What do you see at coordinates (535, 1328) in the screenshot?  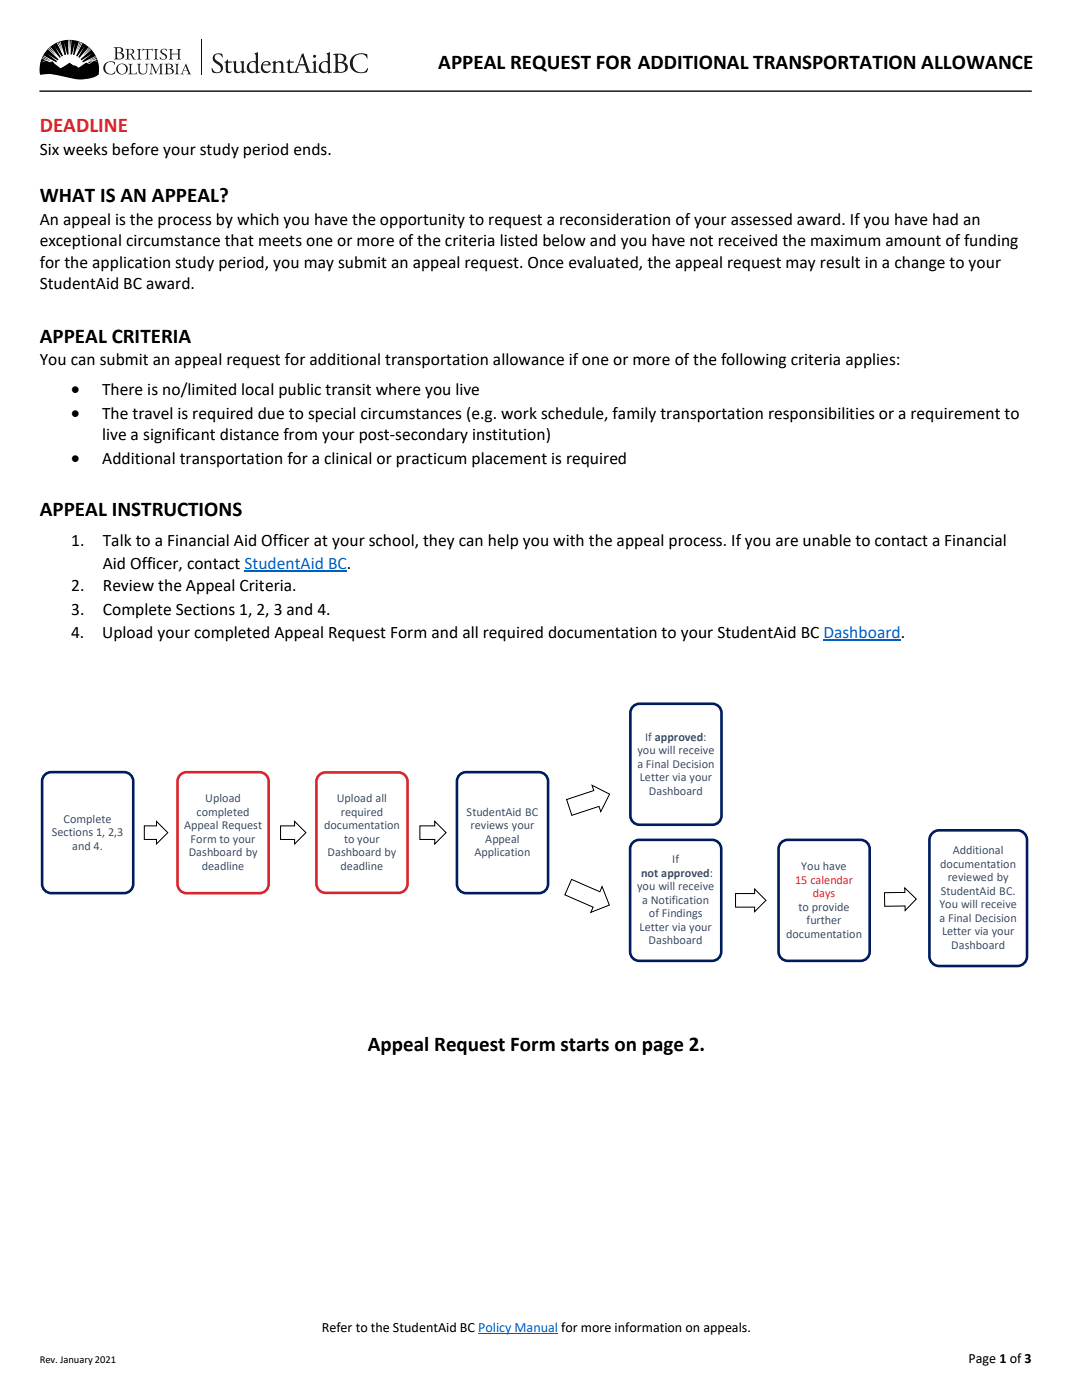 I see `Manual` at bounding box center [535, 1328].
